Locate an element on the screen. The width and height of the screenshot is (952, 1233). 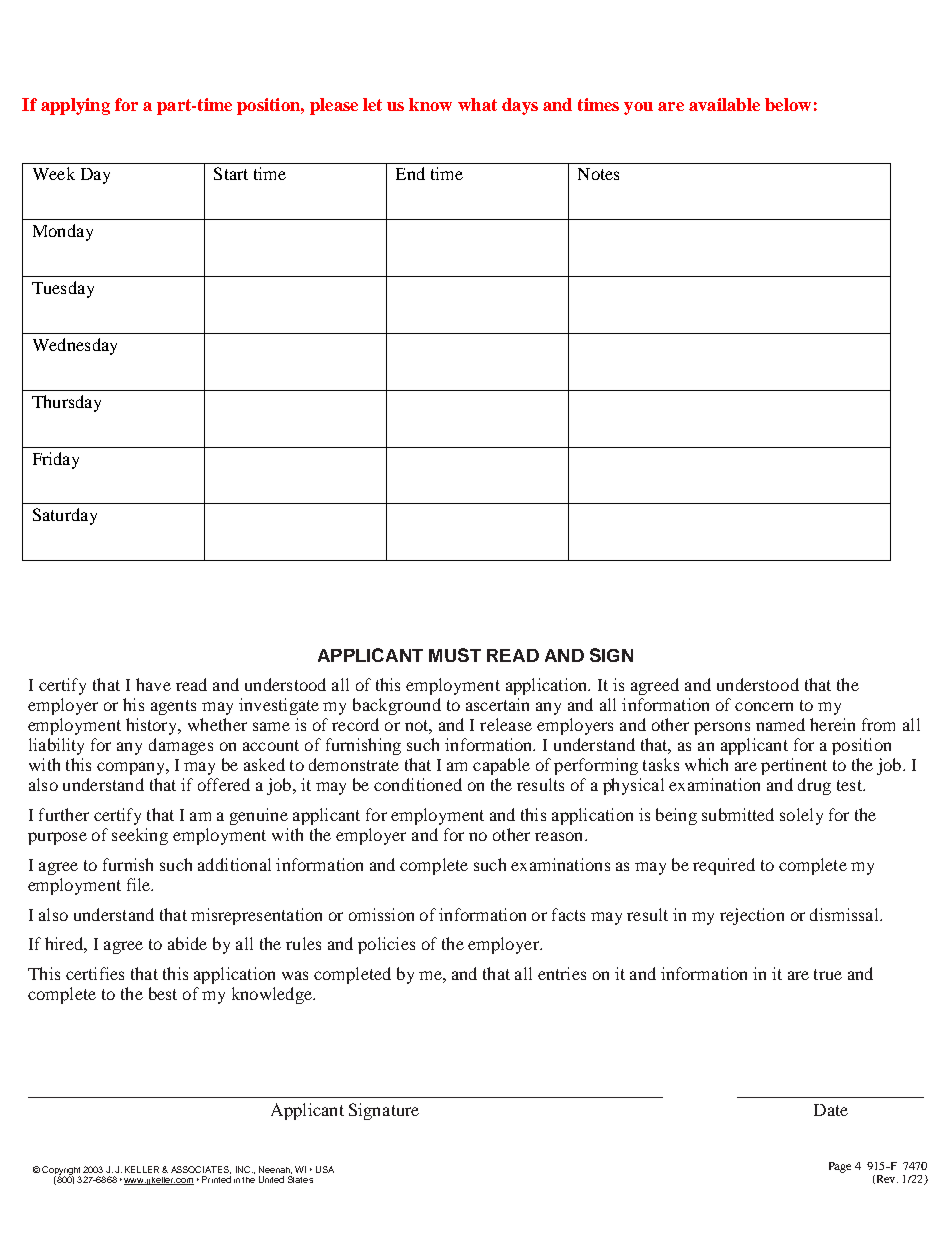
USA is located at coordinates (325, 1169).
